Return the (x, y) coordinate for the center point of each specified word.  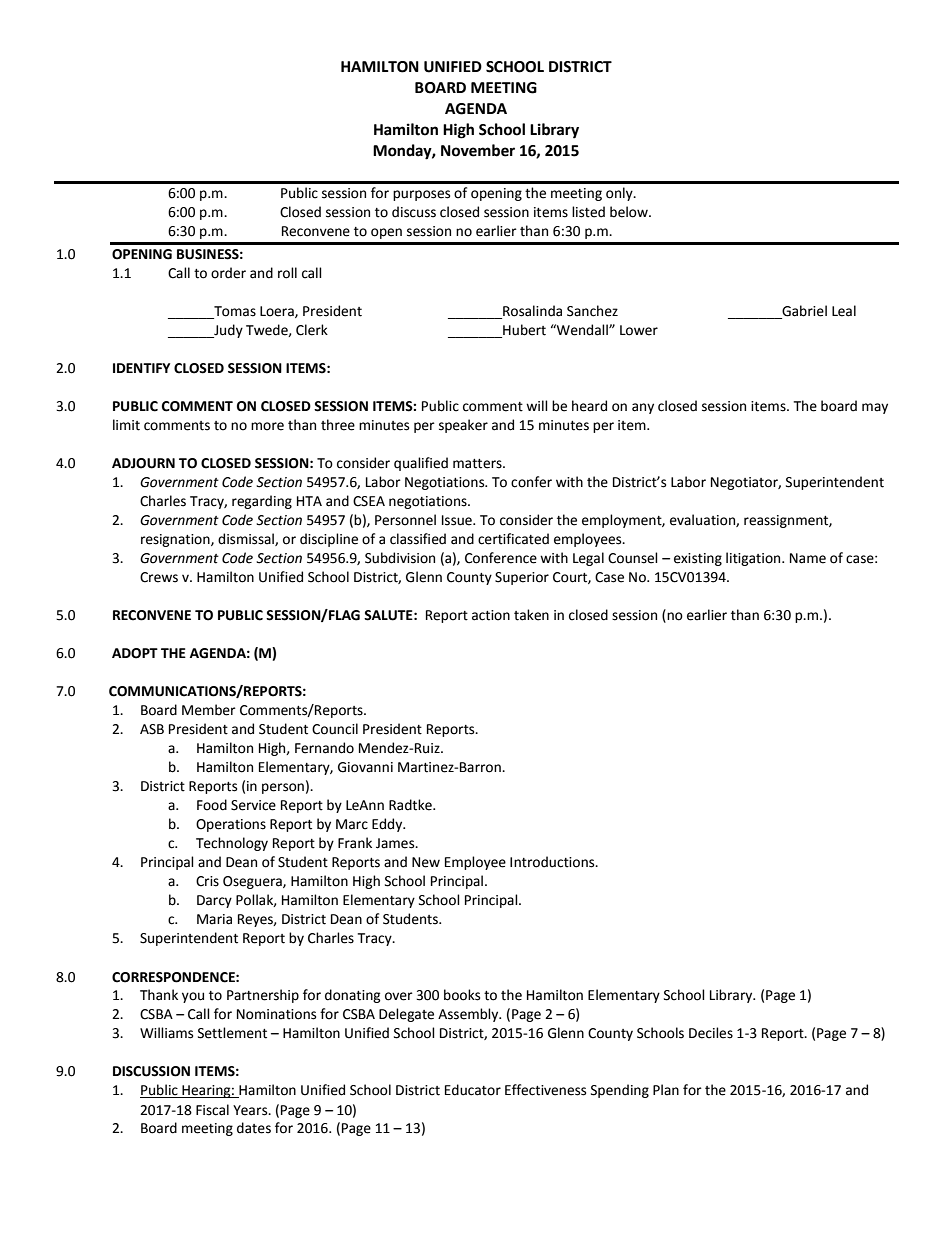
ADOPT (135, 653)
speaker (463, 426)
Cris (207, 881)
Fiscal (212, 1110)
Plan (666, 1090)
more (267, 426)
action (491, 615)
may (875, 408)
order (228, 273)
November (478, 150)
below (630, 212)
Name (808, 558)
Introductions (553, 862)
